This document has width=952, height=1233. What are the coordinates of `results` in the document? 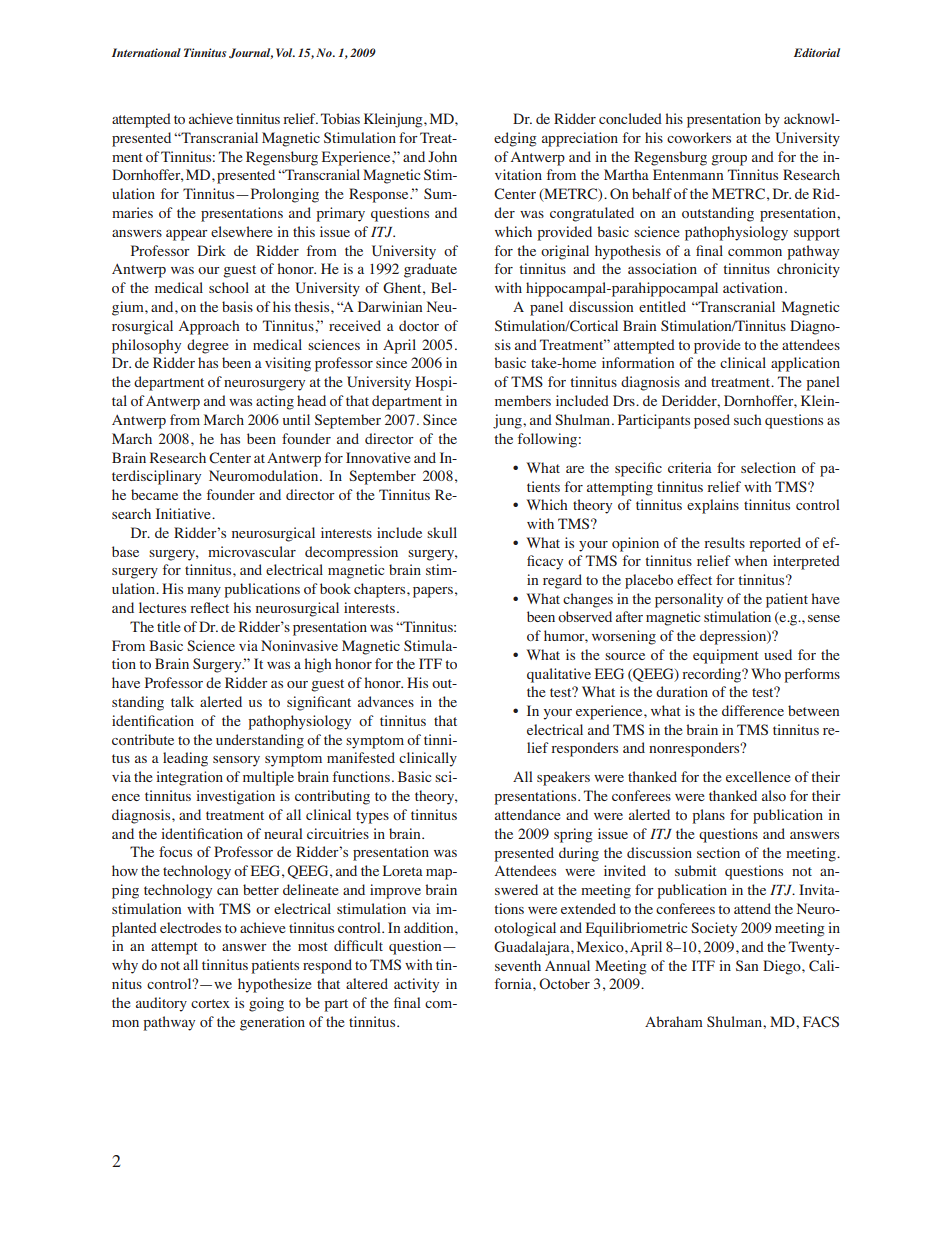 It's located at (724, 542).
